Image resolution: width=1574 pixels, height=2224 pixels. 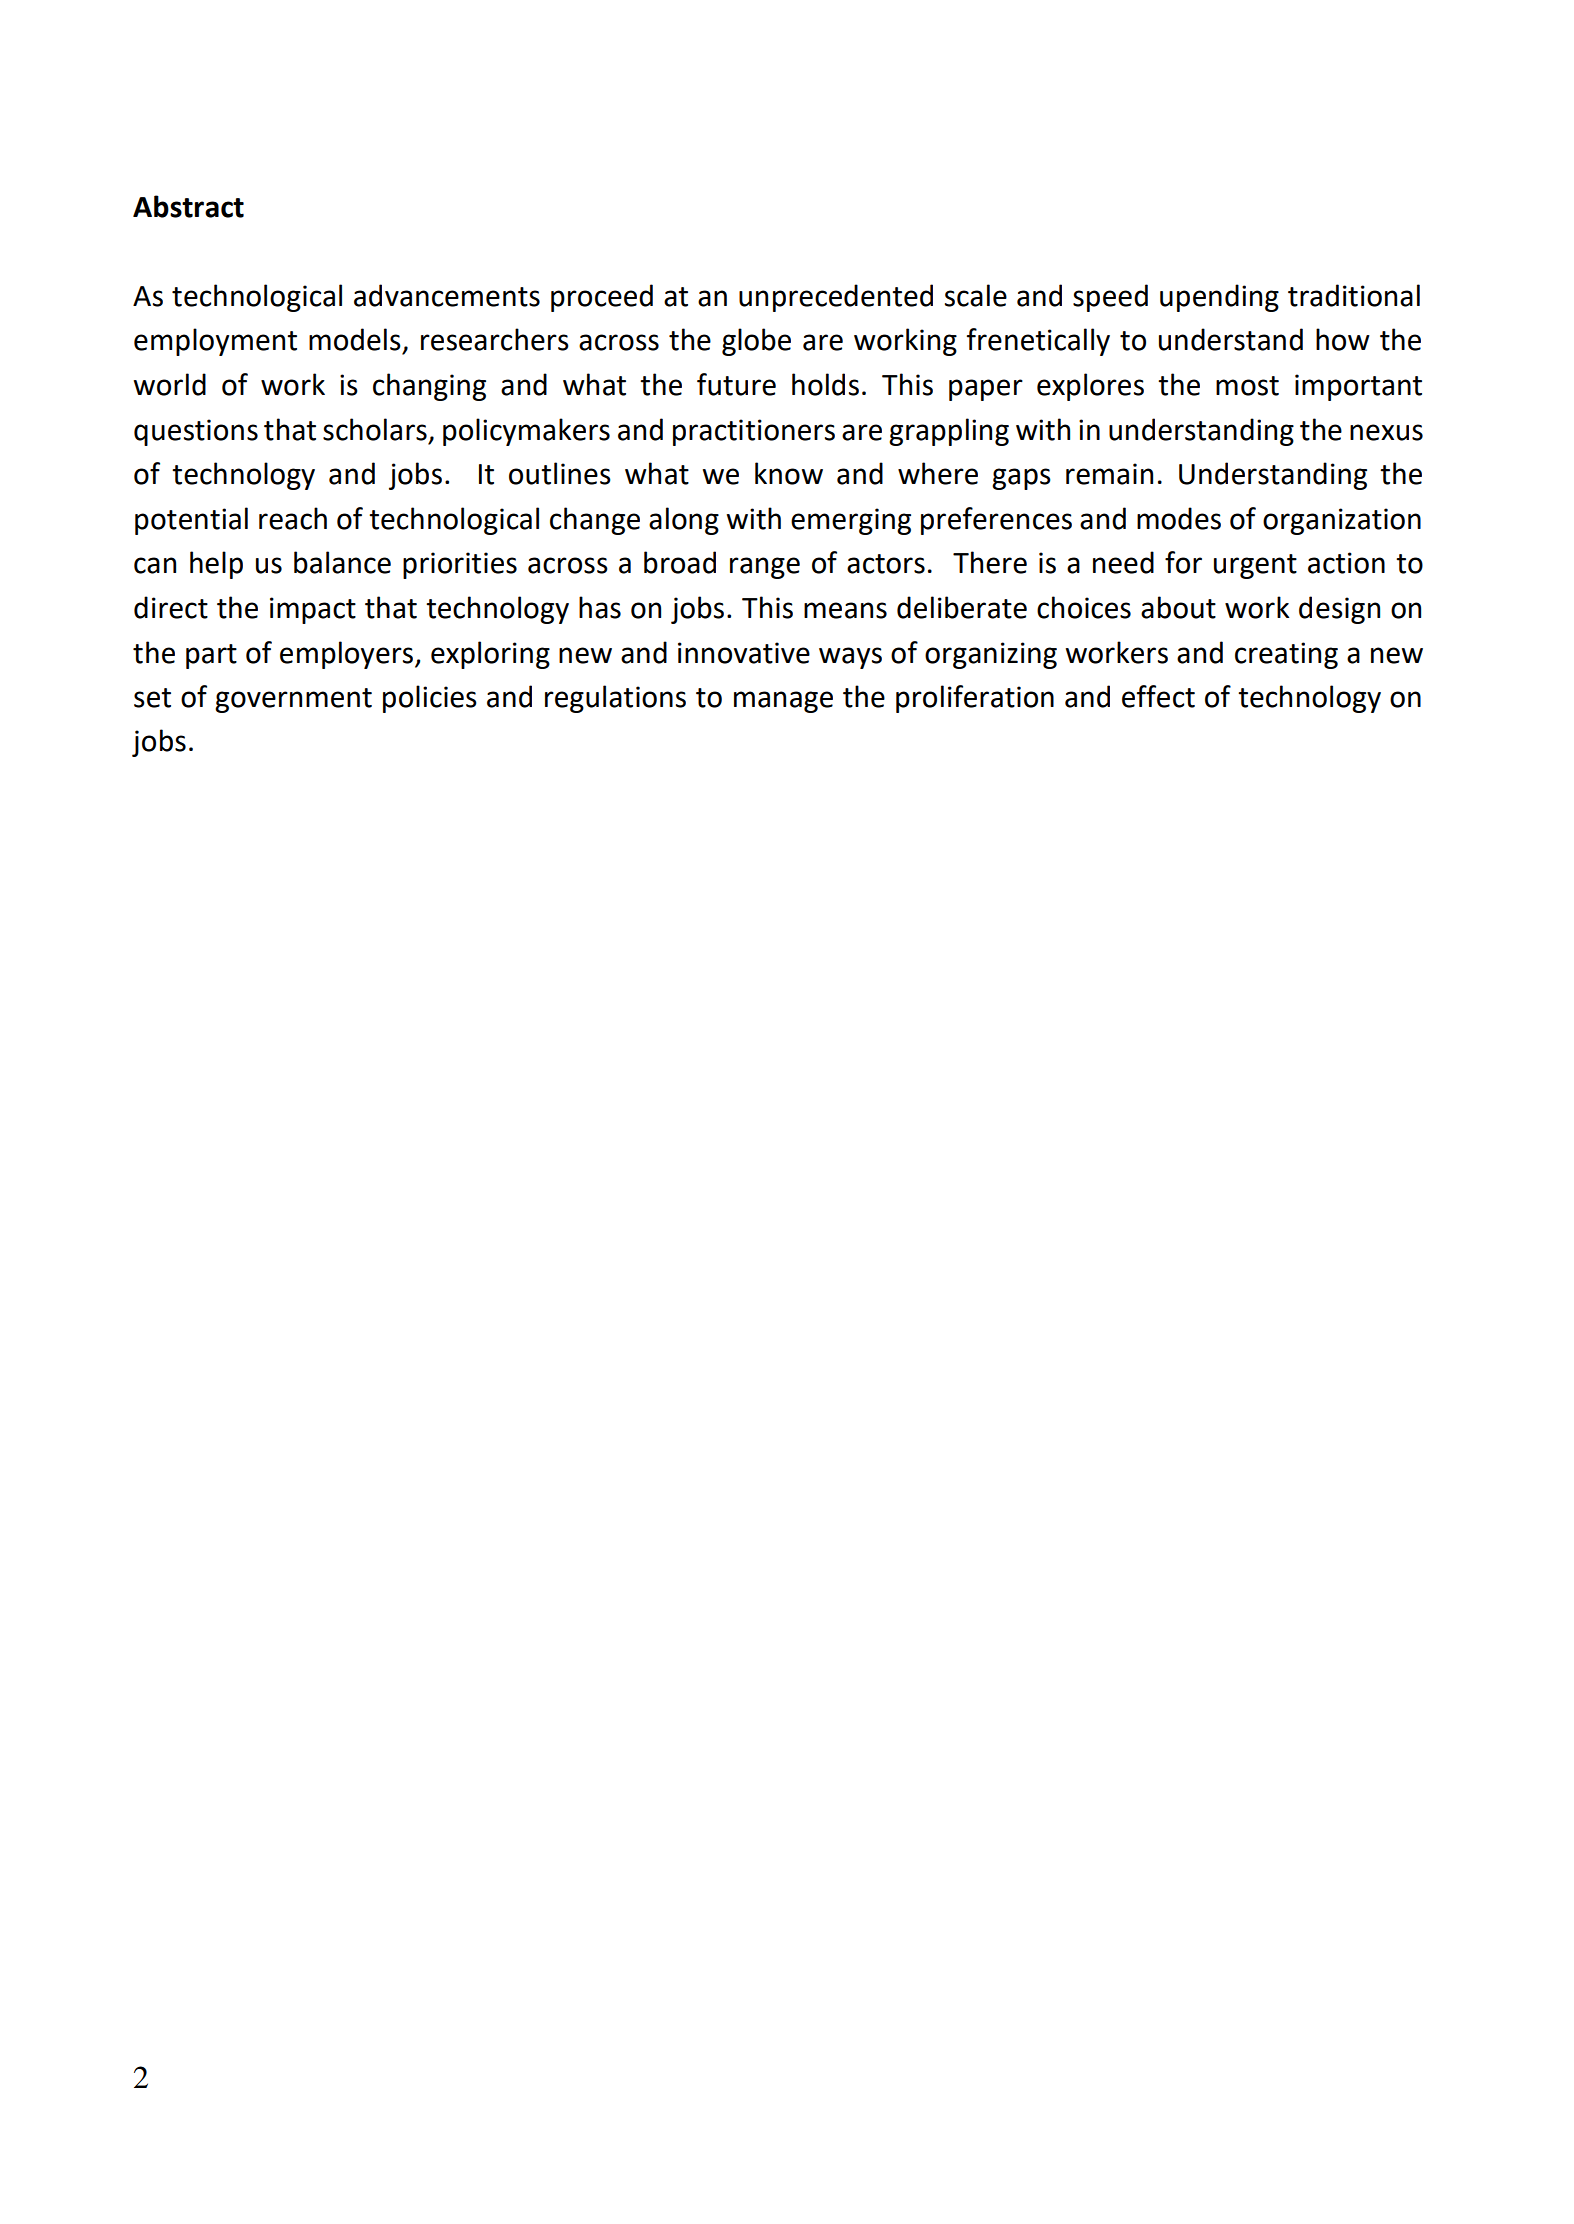 I want to click on models, so click(x=355, y=339).
